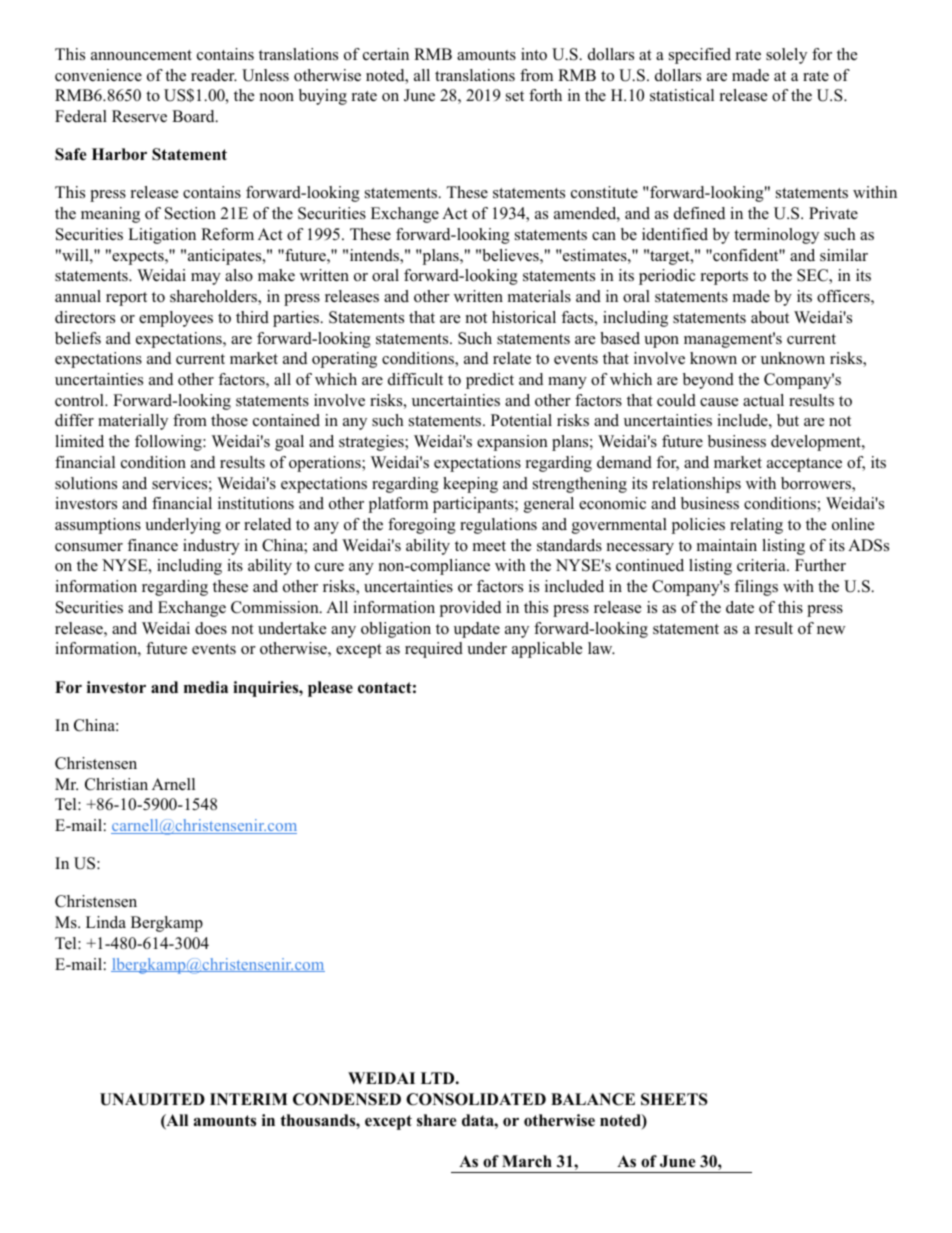 Image resolution: width=952 pixels, height=1233 pixels. I want to click on Linda, so click(106, 922).
